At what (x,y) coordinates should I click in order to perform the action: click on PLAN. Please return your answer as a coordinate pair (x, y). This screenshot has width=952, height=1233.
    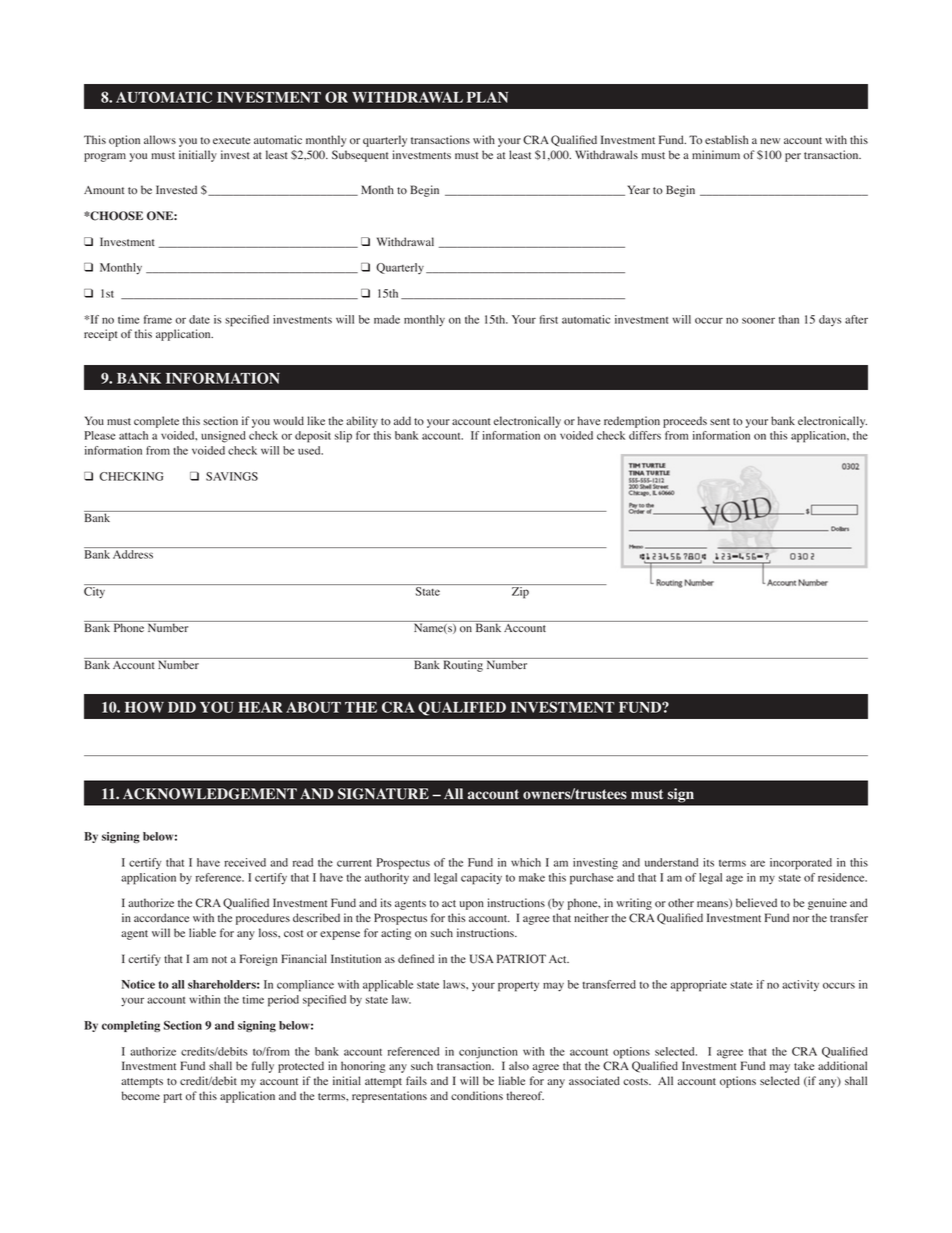
    Looking at the image, I should click on (487, 97).
